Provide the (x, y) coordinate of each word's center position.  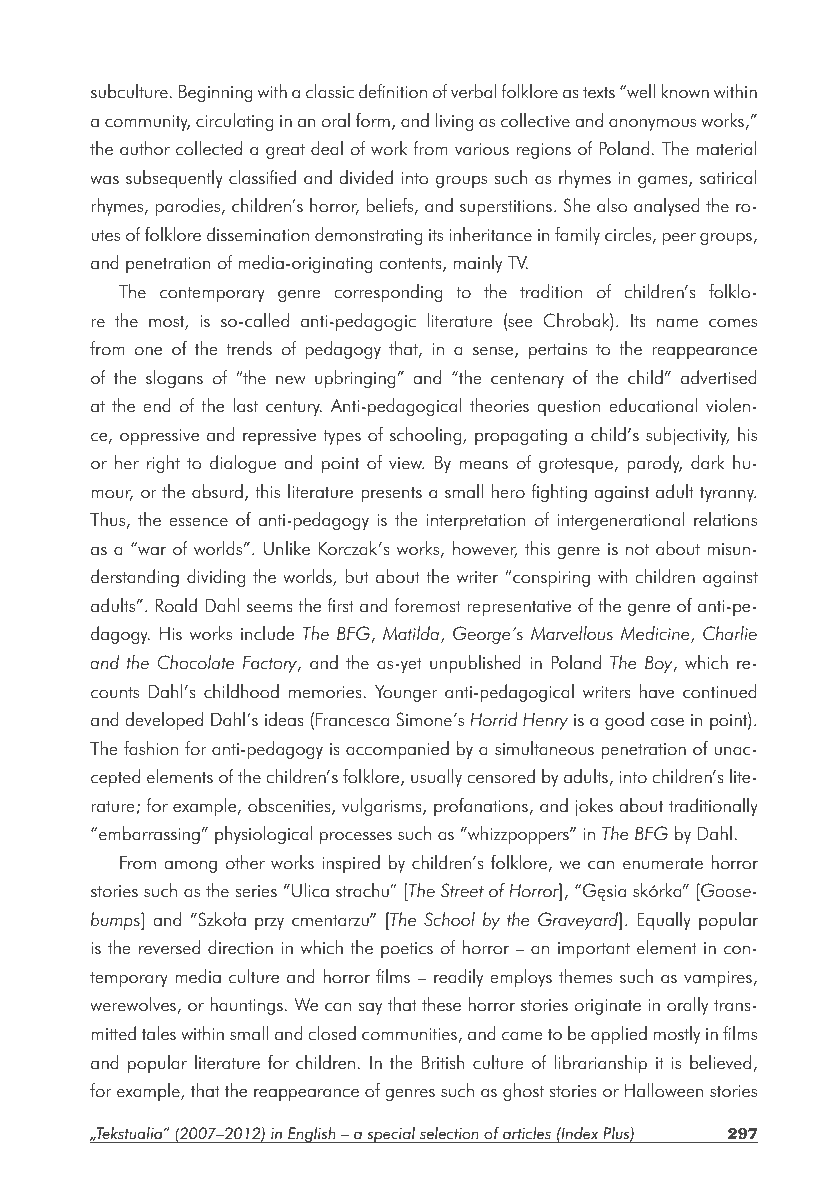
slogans (174, 379)
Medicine (656, 634)
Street (462, 890)
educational (653, 405)
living (454, 122)
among (190, 866)
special (391, 1135)
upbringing (355, 379)
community (147, 123)
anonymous (652, 124)
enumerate (663, 864)
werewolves (134, 1005)
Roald (176, 605)
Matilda (411, 633)
